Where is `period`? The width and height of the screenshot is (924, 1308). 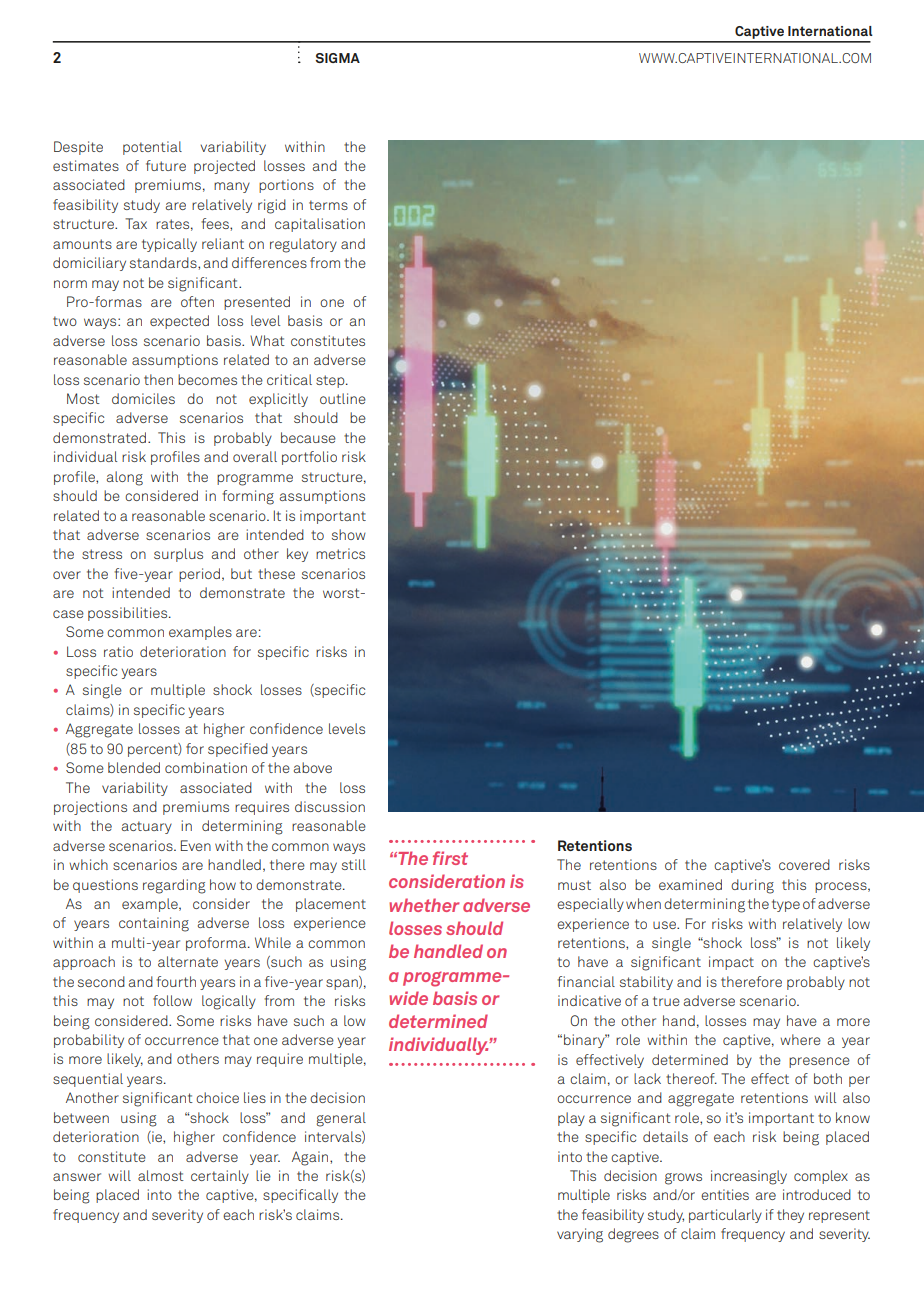 period is located at coordinates (199, 575).
